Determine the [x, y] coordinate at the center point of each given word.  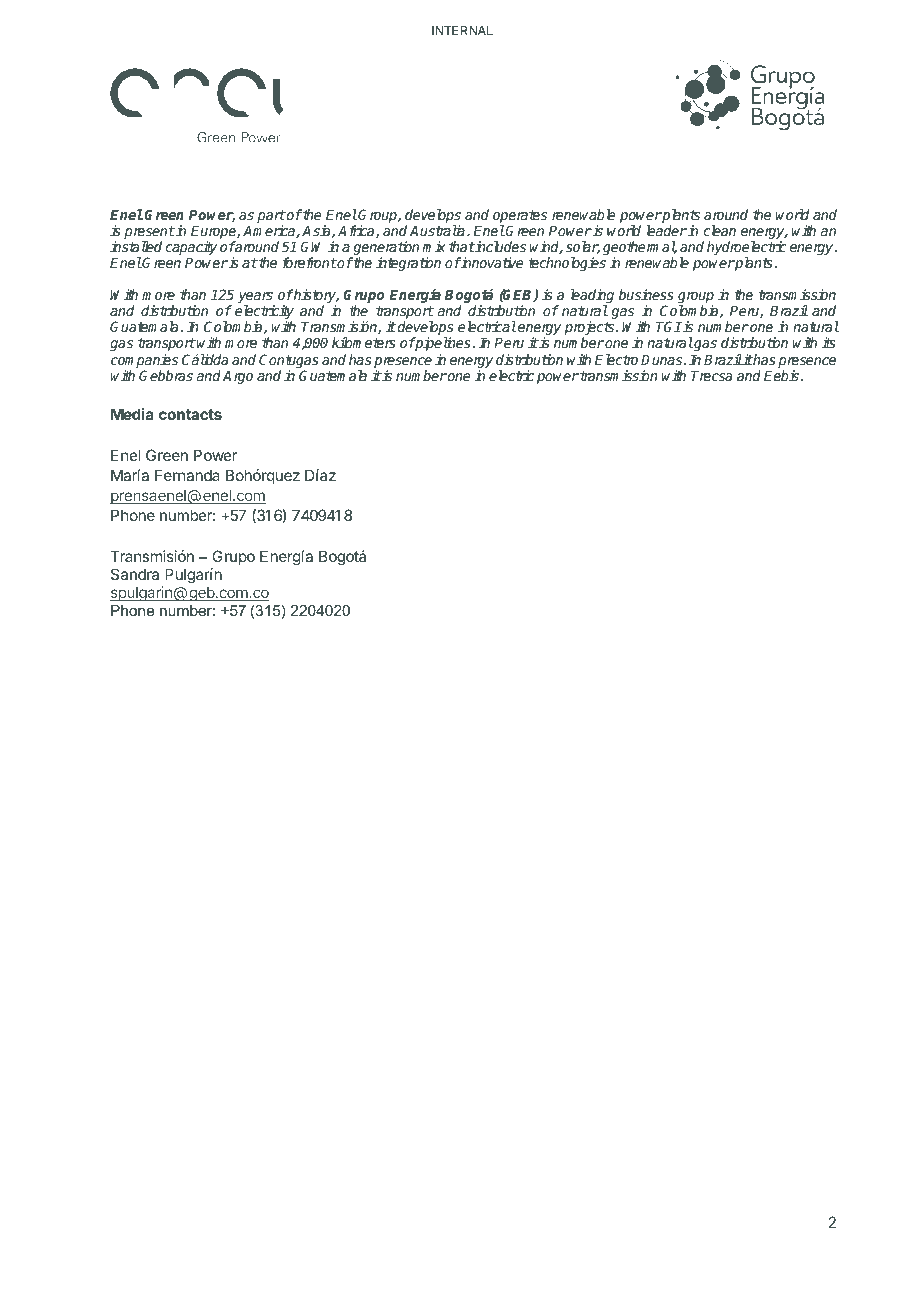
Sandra [135, 574]
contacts [190, 414]
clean [720, 230]
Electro [616, 359]
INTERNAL [462, 30]
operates [520, 218]
